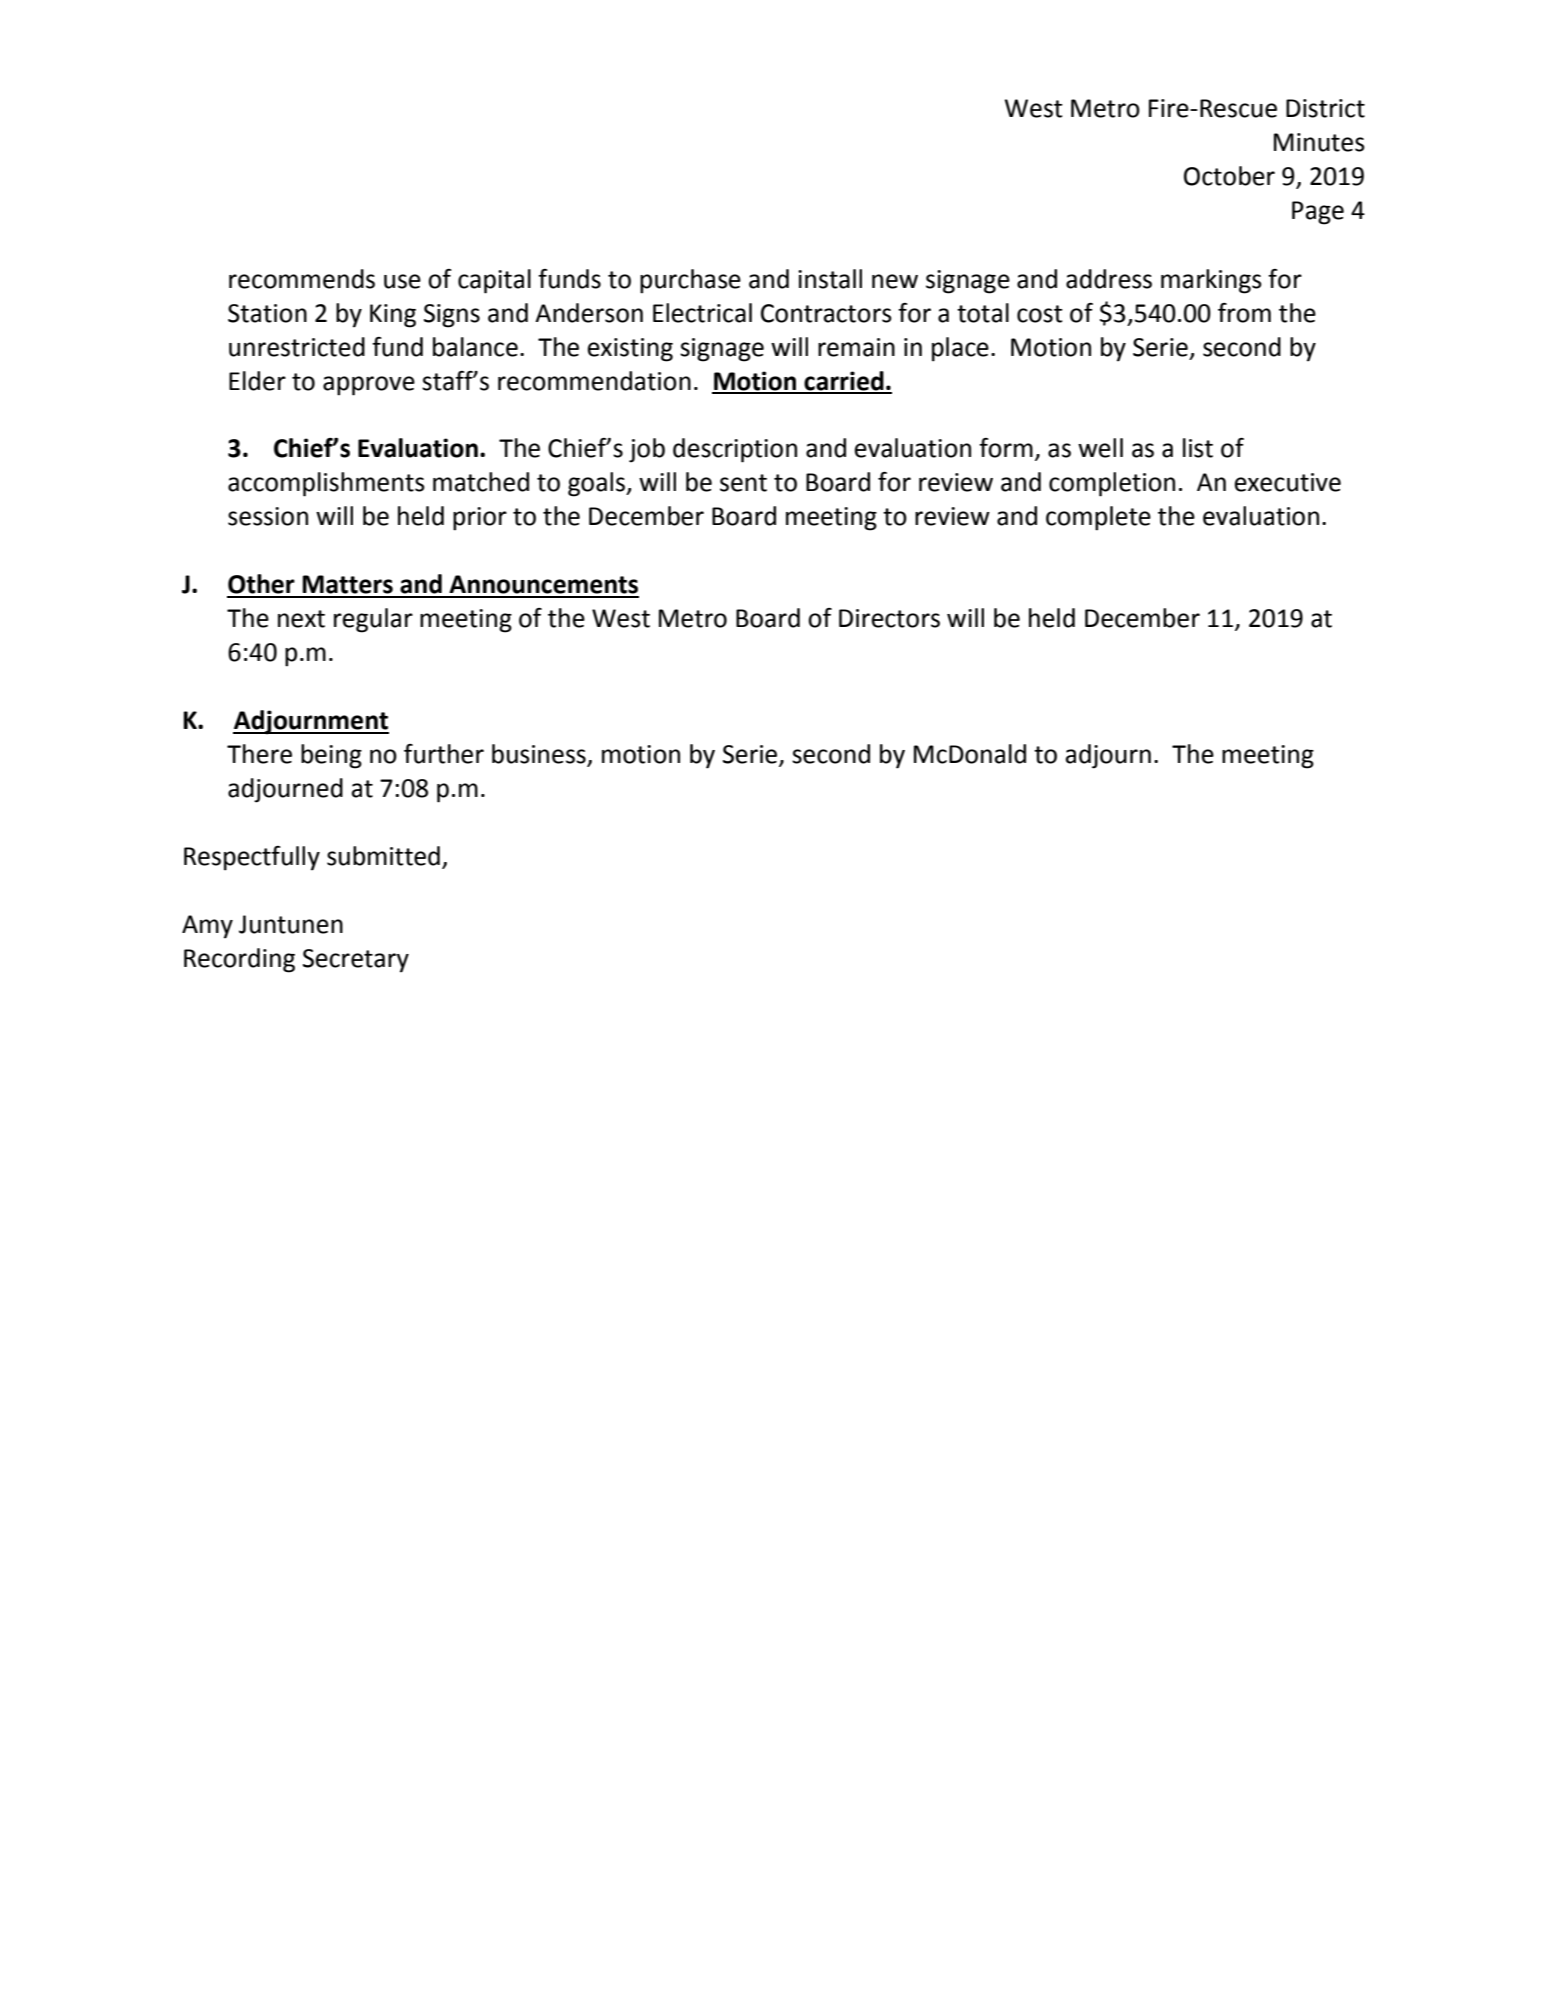 The image size is (1547, 2002). What do you see at coordinates (356, 961) in the screenshot?
I see `Secretary` at bounding box center [356, 961].
